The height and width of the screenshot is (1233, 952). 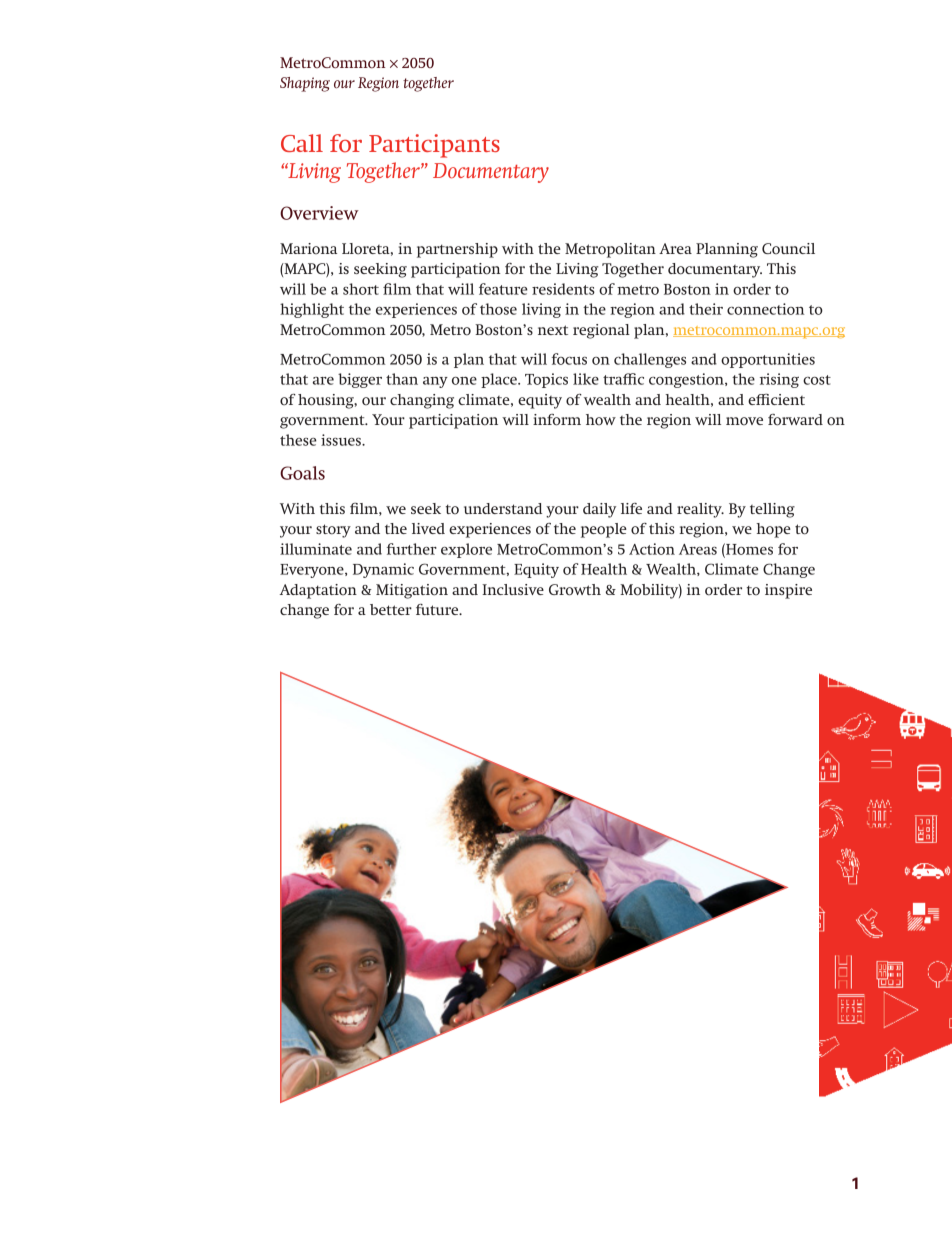 I want to click on bigger, so click(x=360, y=380).
